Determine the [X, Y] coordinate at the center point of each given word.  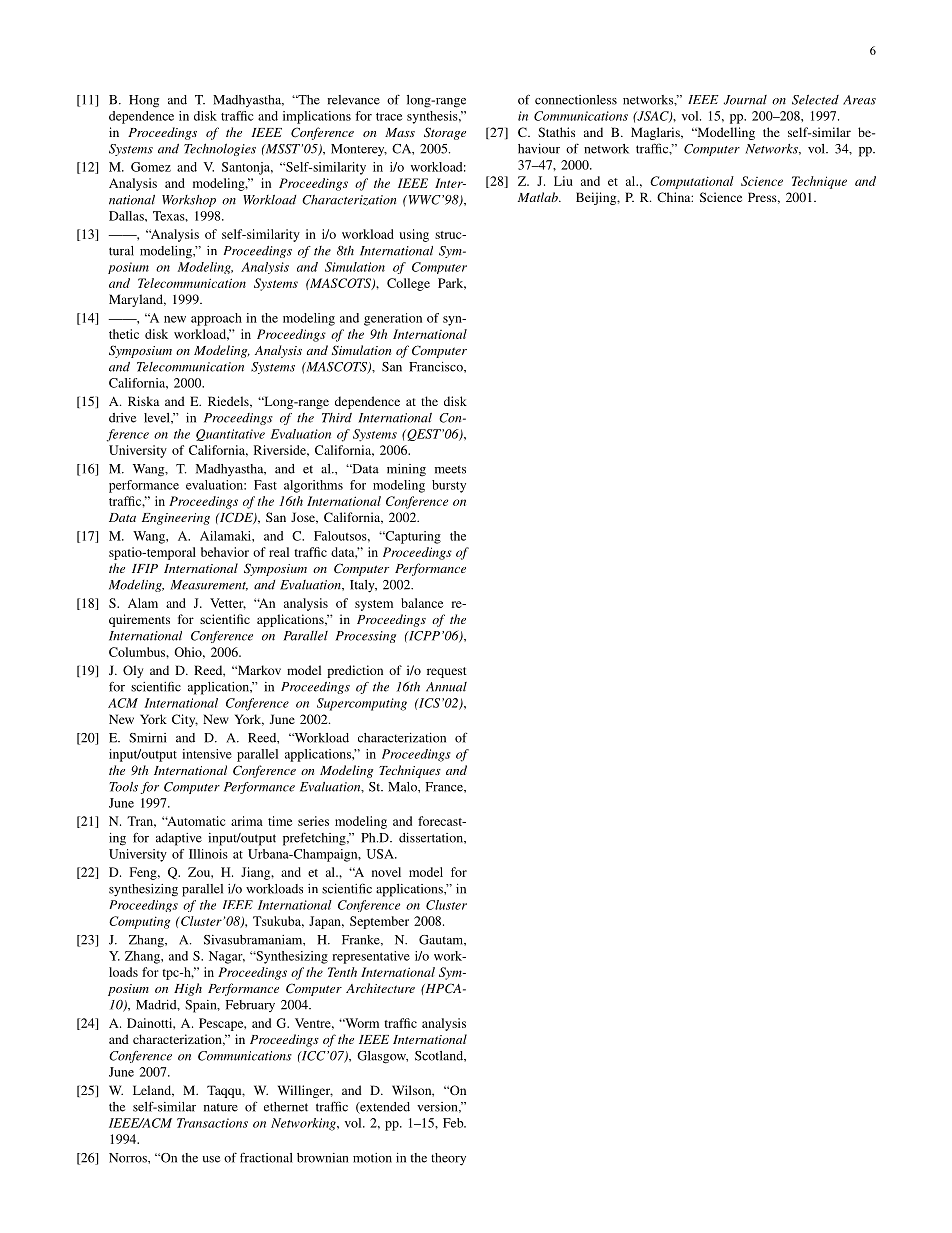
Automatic [195, 821]
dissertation [432, 838]
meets [450, 469]
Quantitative [230, 435]
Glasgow [382, 1057]
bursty [449, 486]
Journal [745, 100]
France [445, 787]
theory [448, 1159]
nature [221, 1107]
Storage [445, 133]
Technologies [220, 149]
